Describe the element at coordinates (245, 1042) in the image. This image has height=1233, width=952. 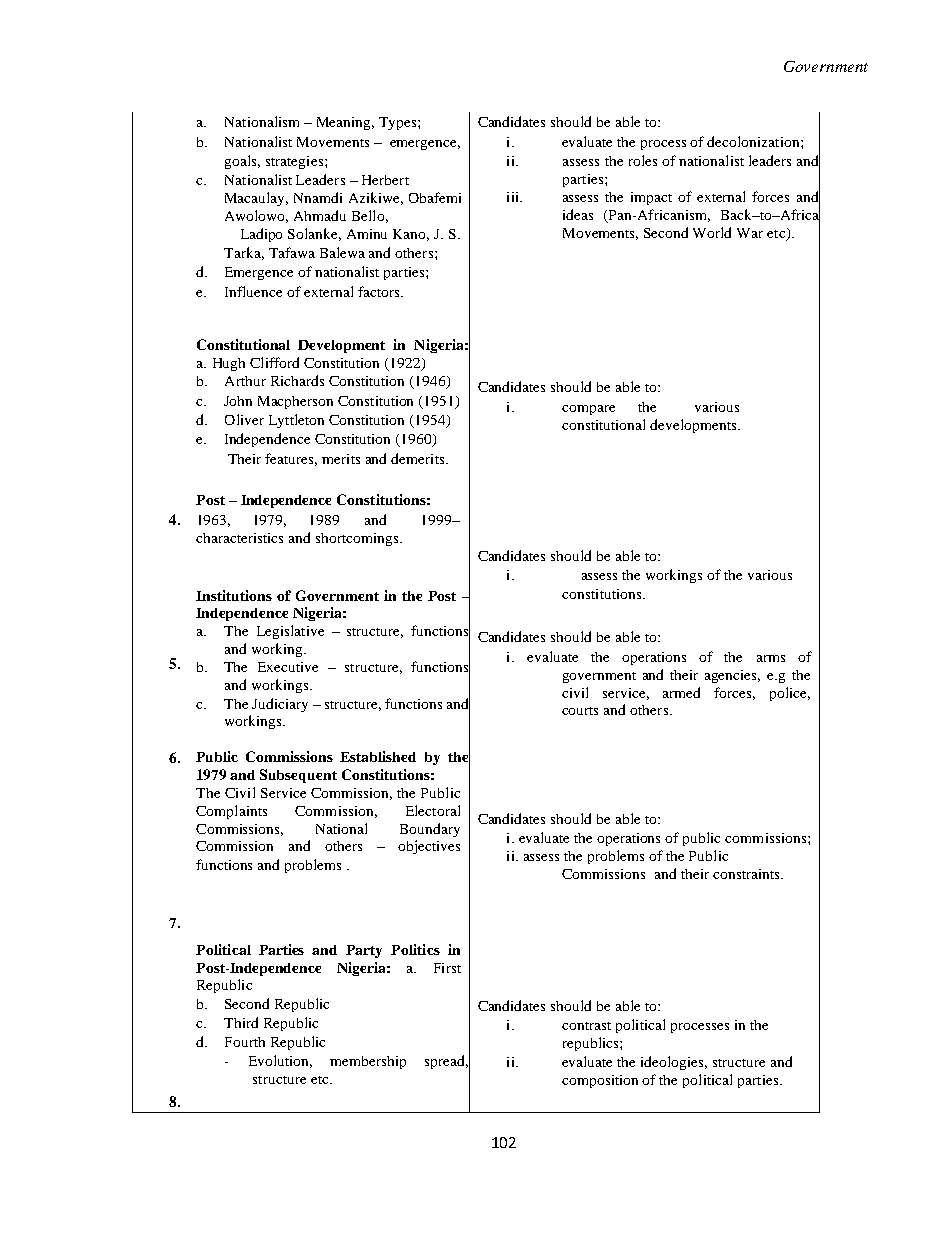
I see `Fourth` at that location.
